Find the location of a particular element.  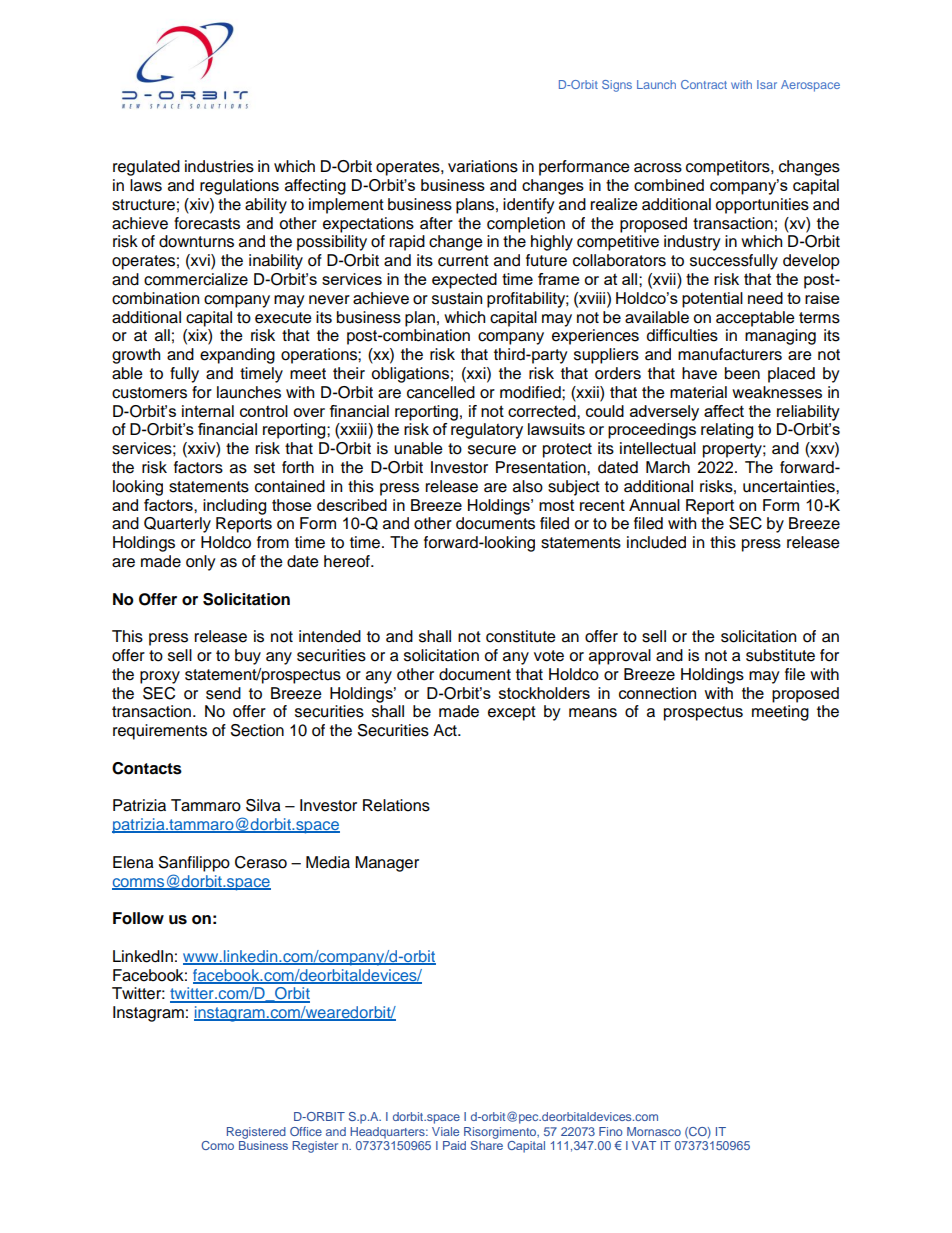

Sanfilippo is located at coordinates (194, 864).
